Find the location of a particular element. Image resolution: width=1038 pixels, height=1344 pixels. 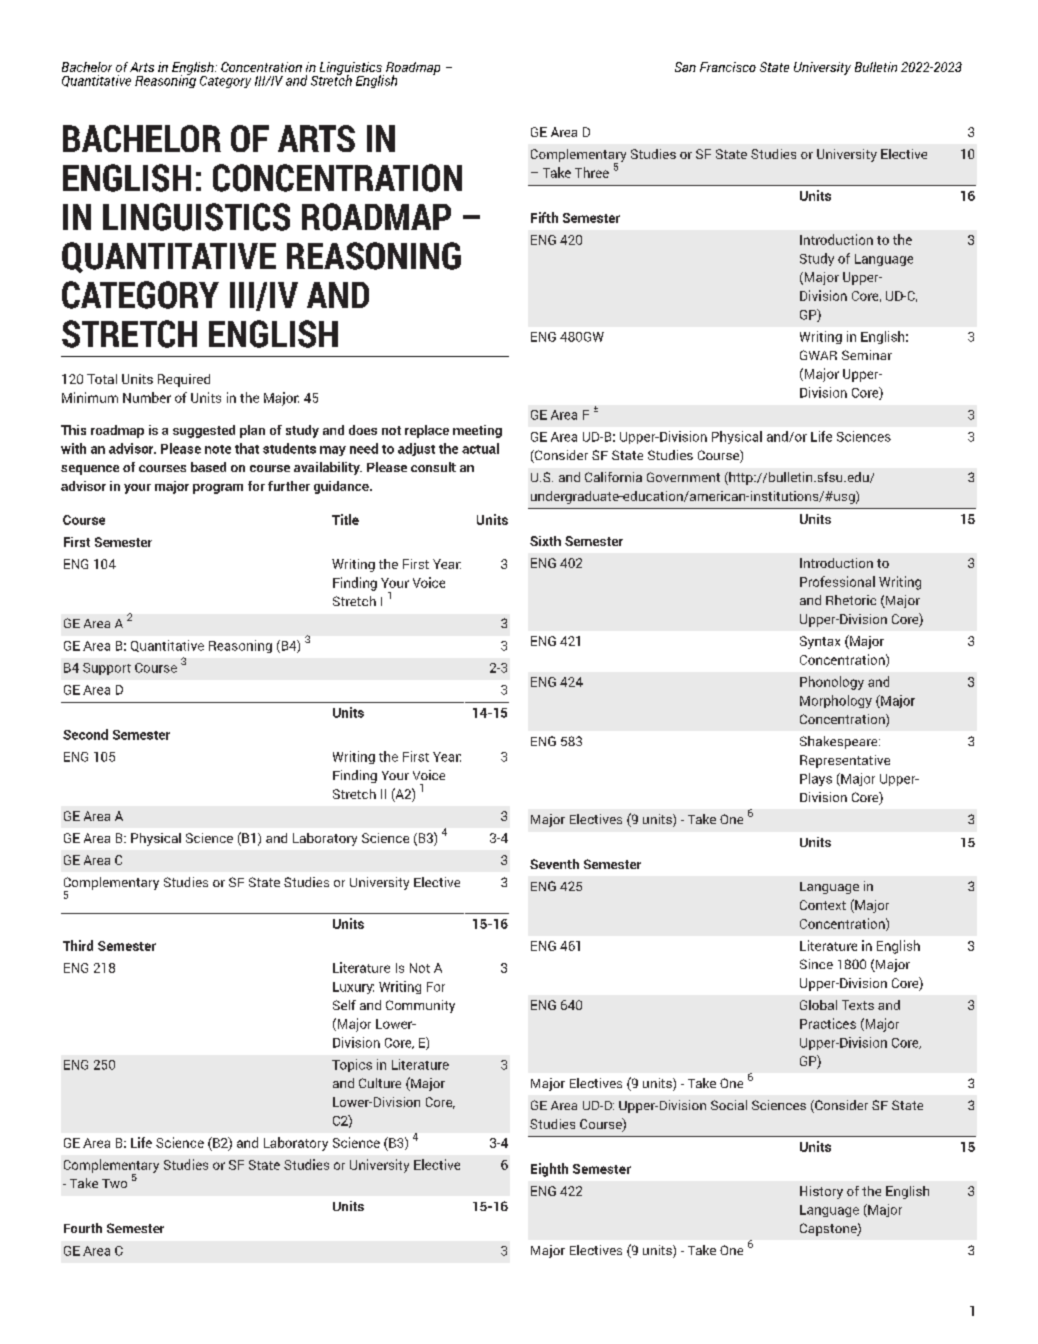

Plays is located at coordinates (816, 779).
